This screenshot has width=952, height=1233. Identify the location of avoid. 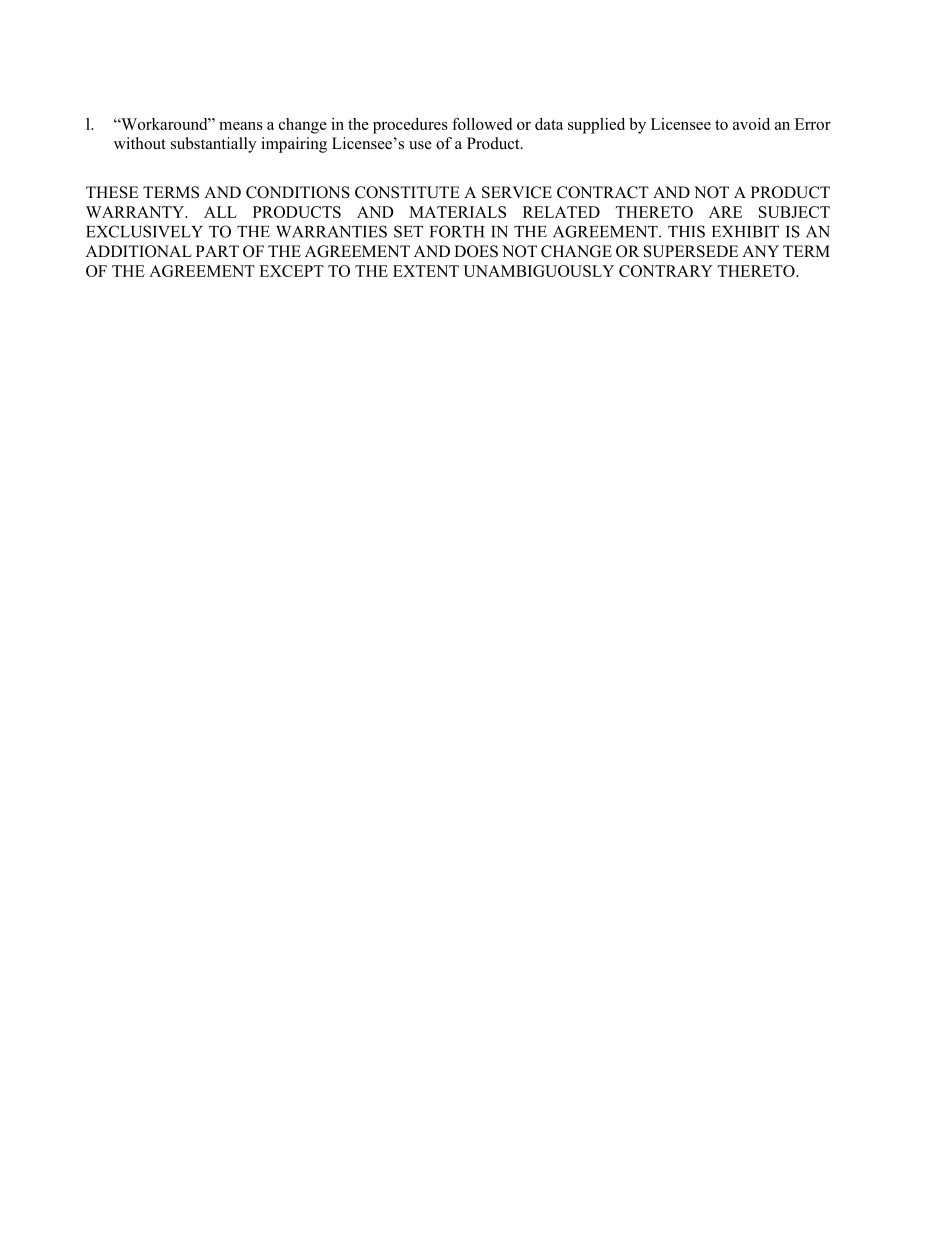
(751, 124).
